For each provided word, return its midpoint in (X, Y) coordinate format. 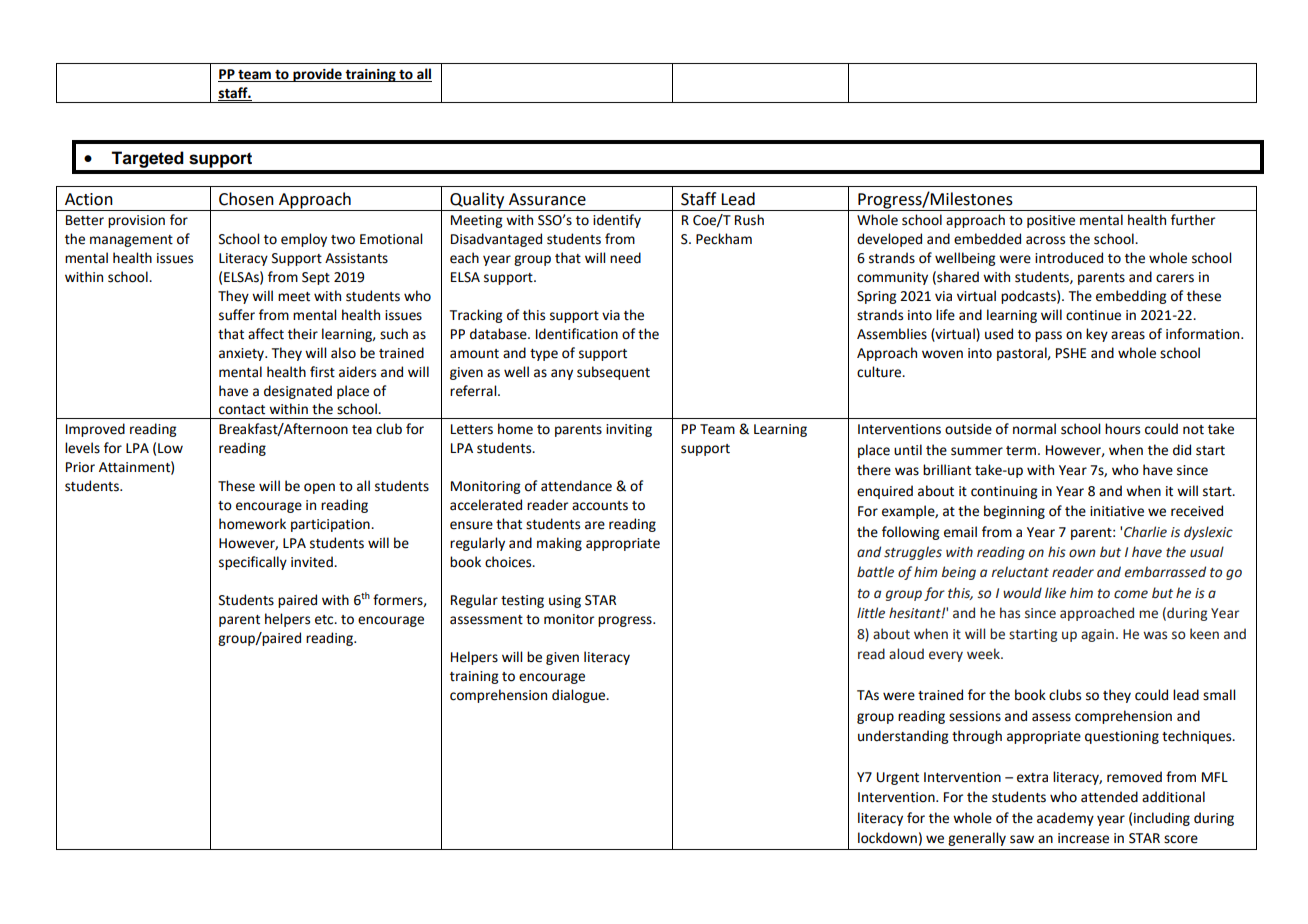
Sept (316, 278)
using (565, 601)
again (1097, 635)
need (625, 258)
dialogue (580, 696)
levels (82, 448)
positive (1051, 221)
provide (317, 75)
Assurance (547, 199)
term (1021, 451)
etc (325, 620)
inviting (629, 430)
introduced (1069, 258)
